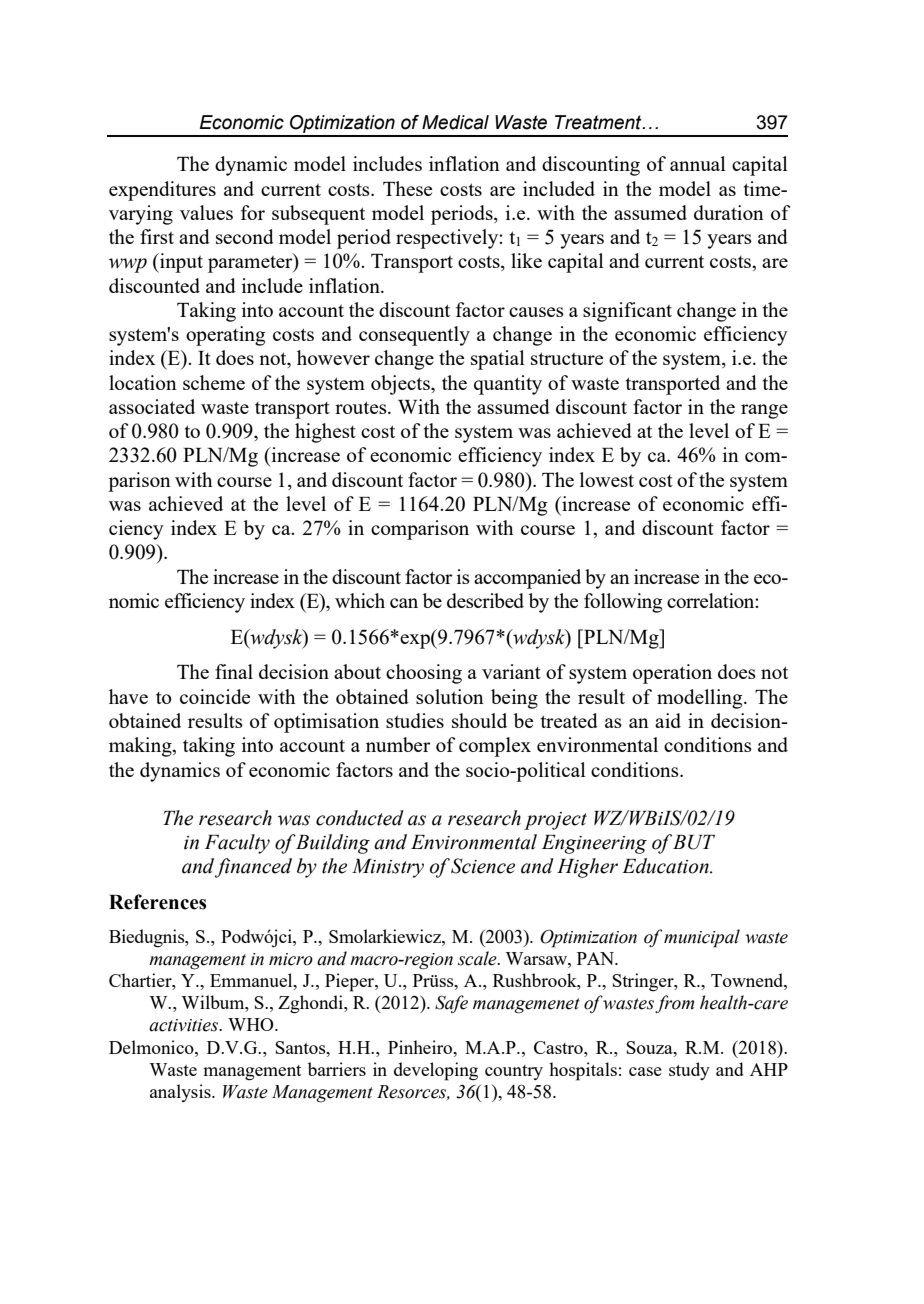 This document has height=1304, width=924. I want to click on annual, so click(698, 163).
